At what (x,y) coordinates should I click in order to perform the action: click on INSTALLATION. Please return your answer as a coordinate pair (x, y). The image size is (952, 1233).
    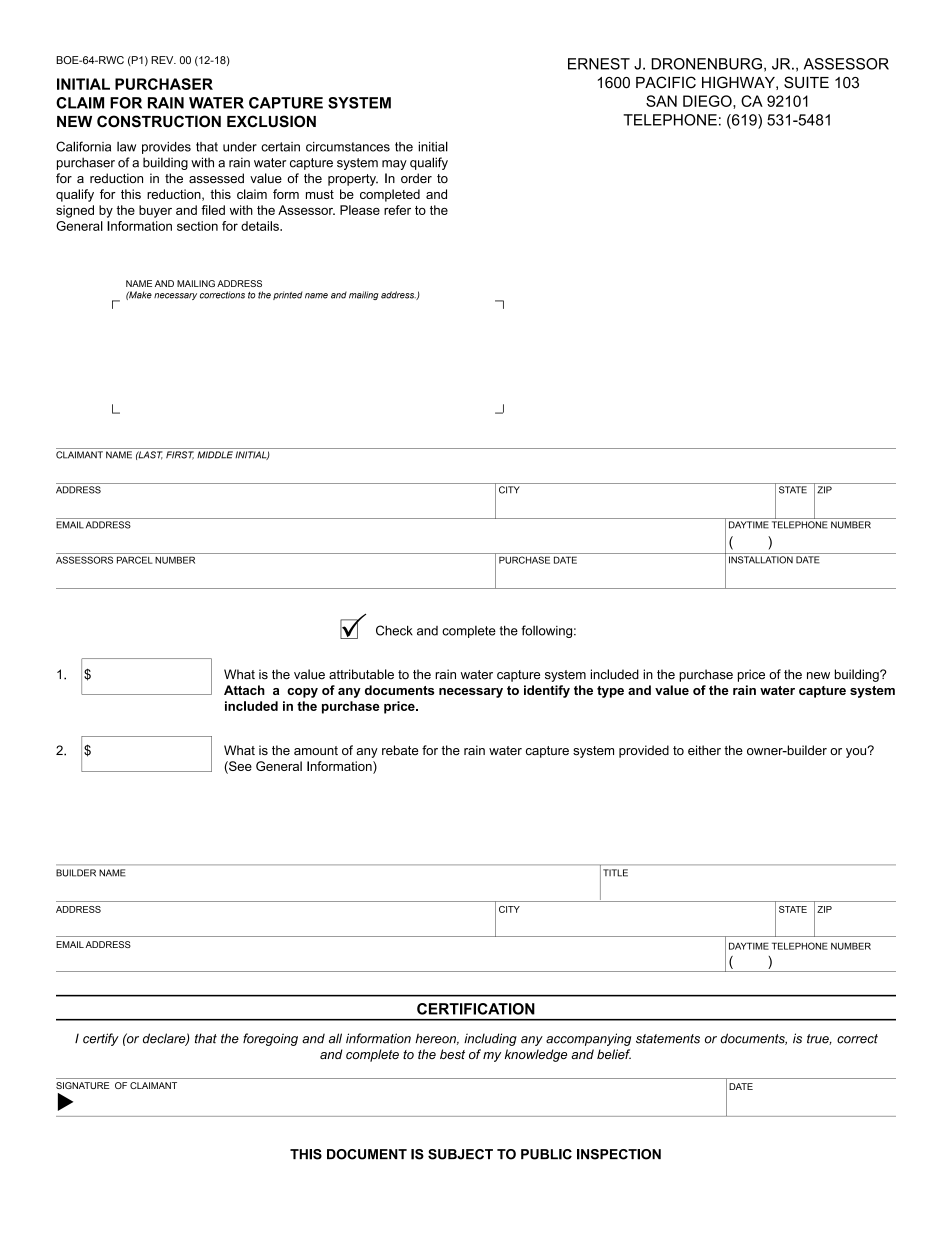
    Looking at the image, I should click on (761, 560).
